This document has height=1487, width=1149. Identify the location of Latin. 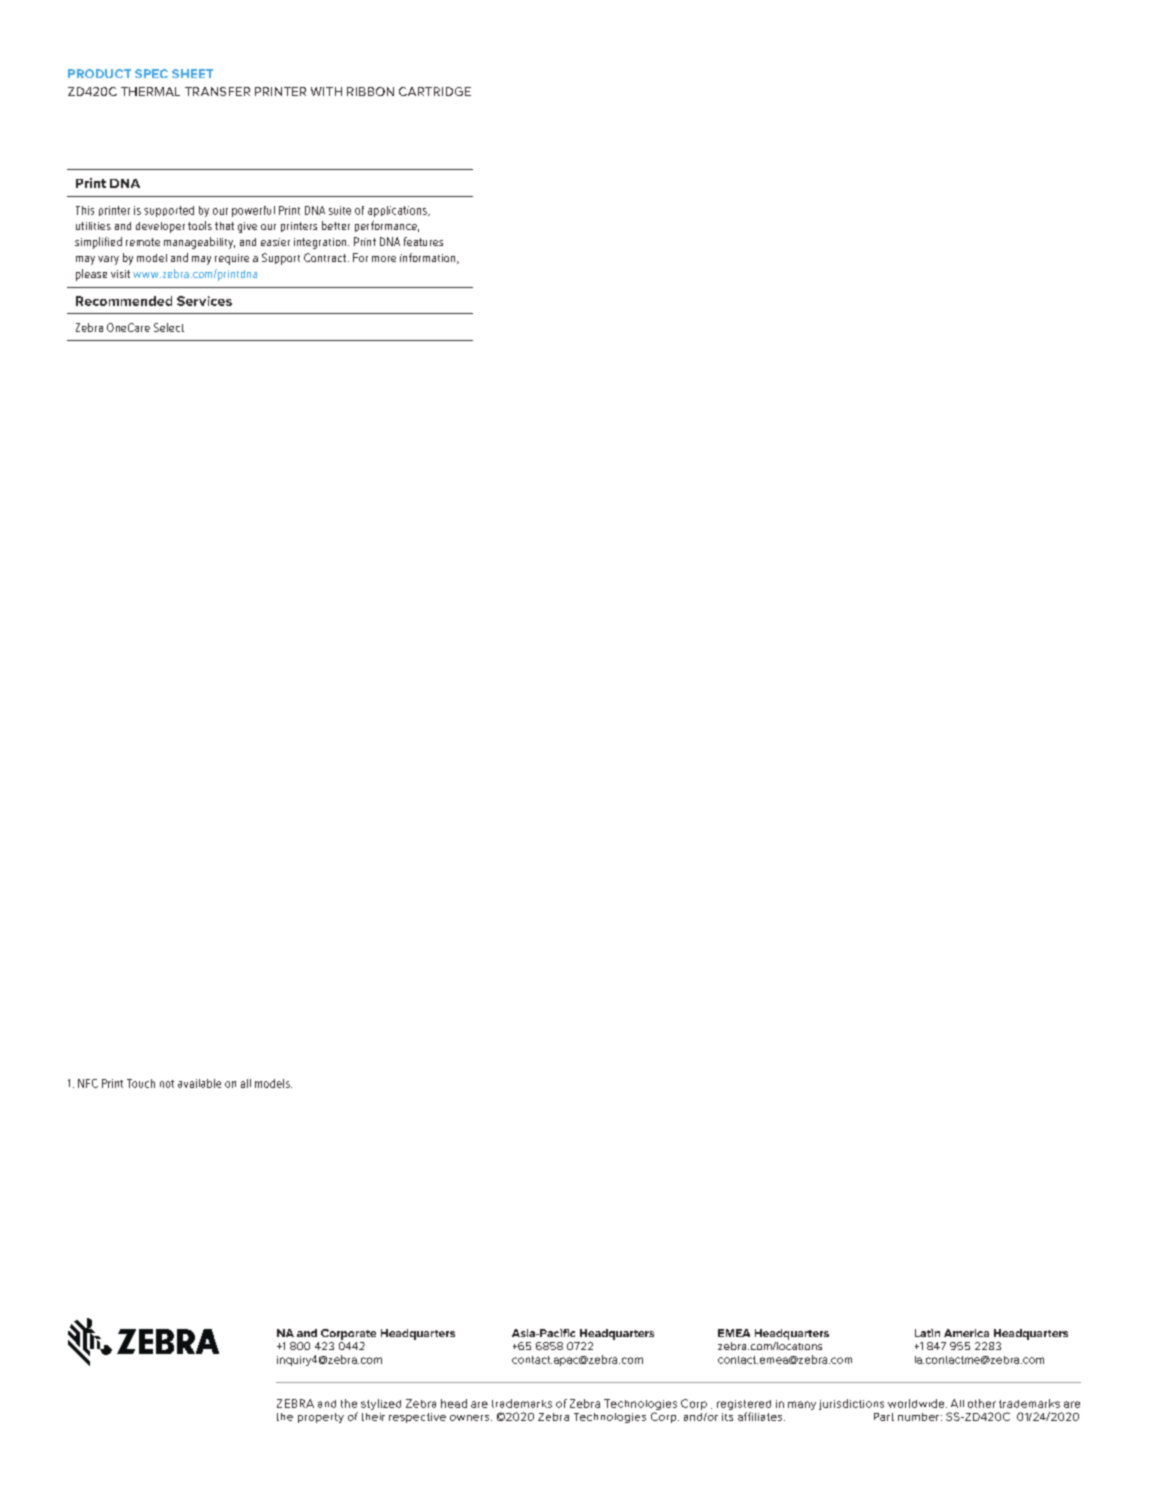
(927, 1333).
